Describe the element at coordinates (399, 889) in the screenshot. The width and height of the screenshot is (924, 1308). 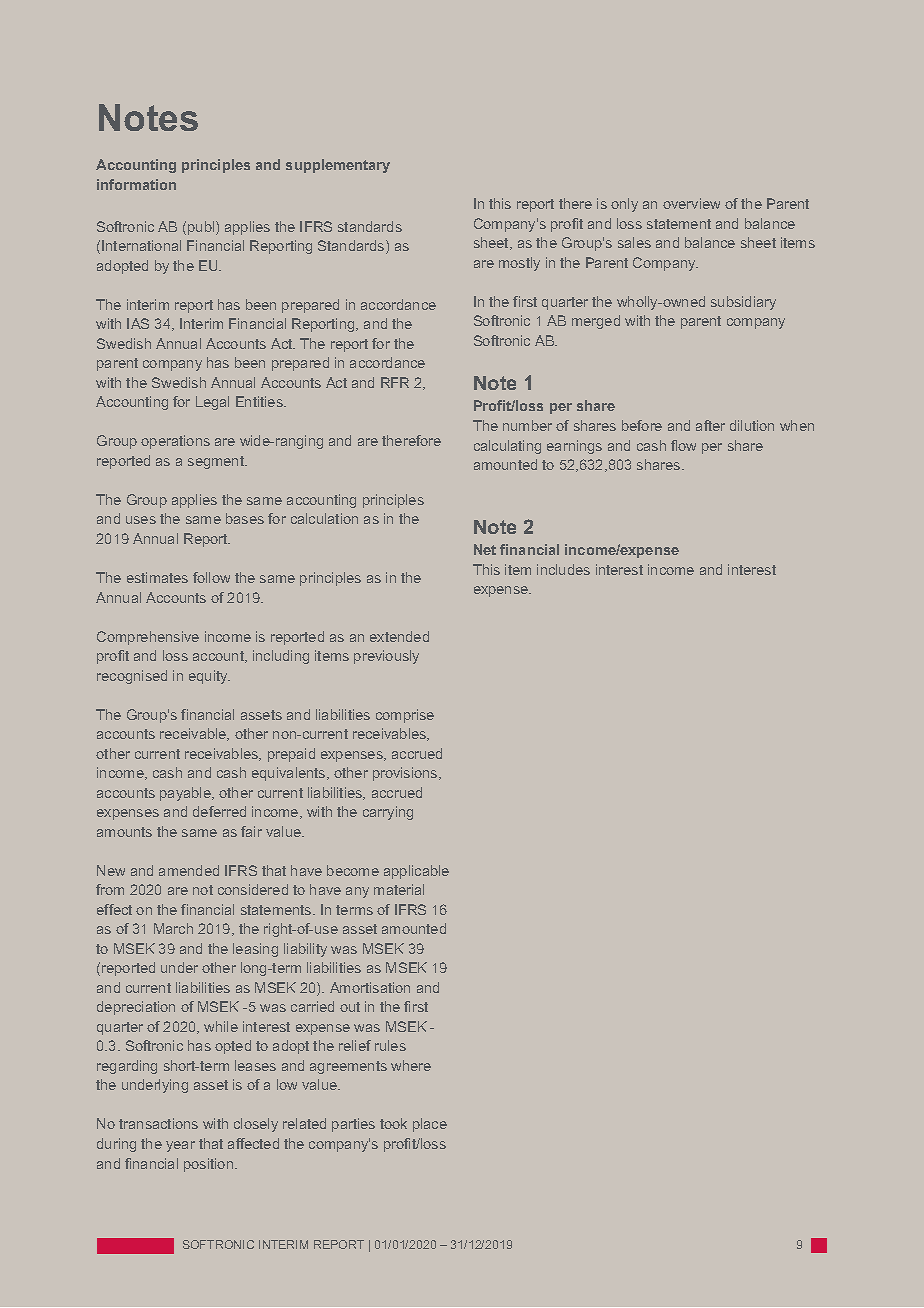
I see `material` at that location.
